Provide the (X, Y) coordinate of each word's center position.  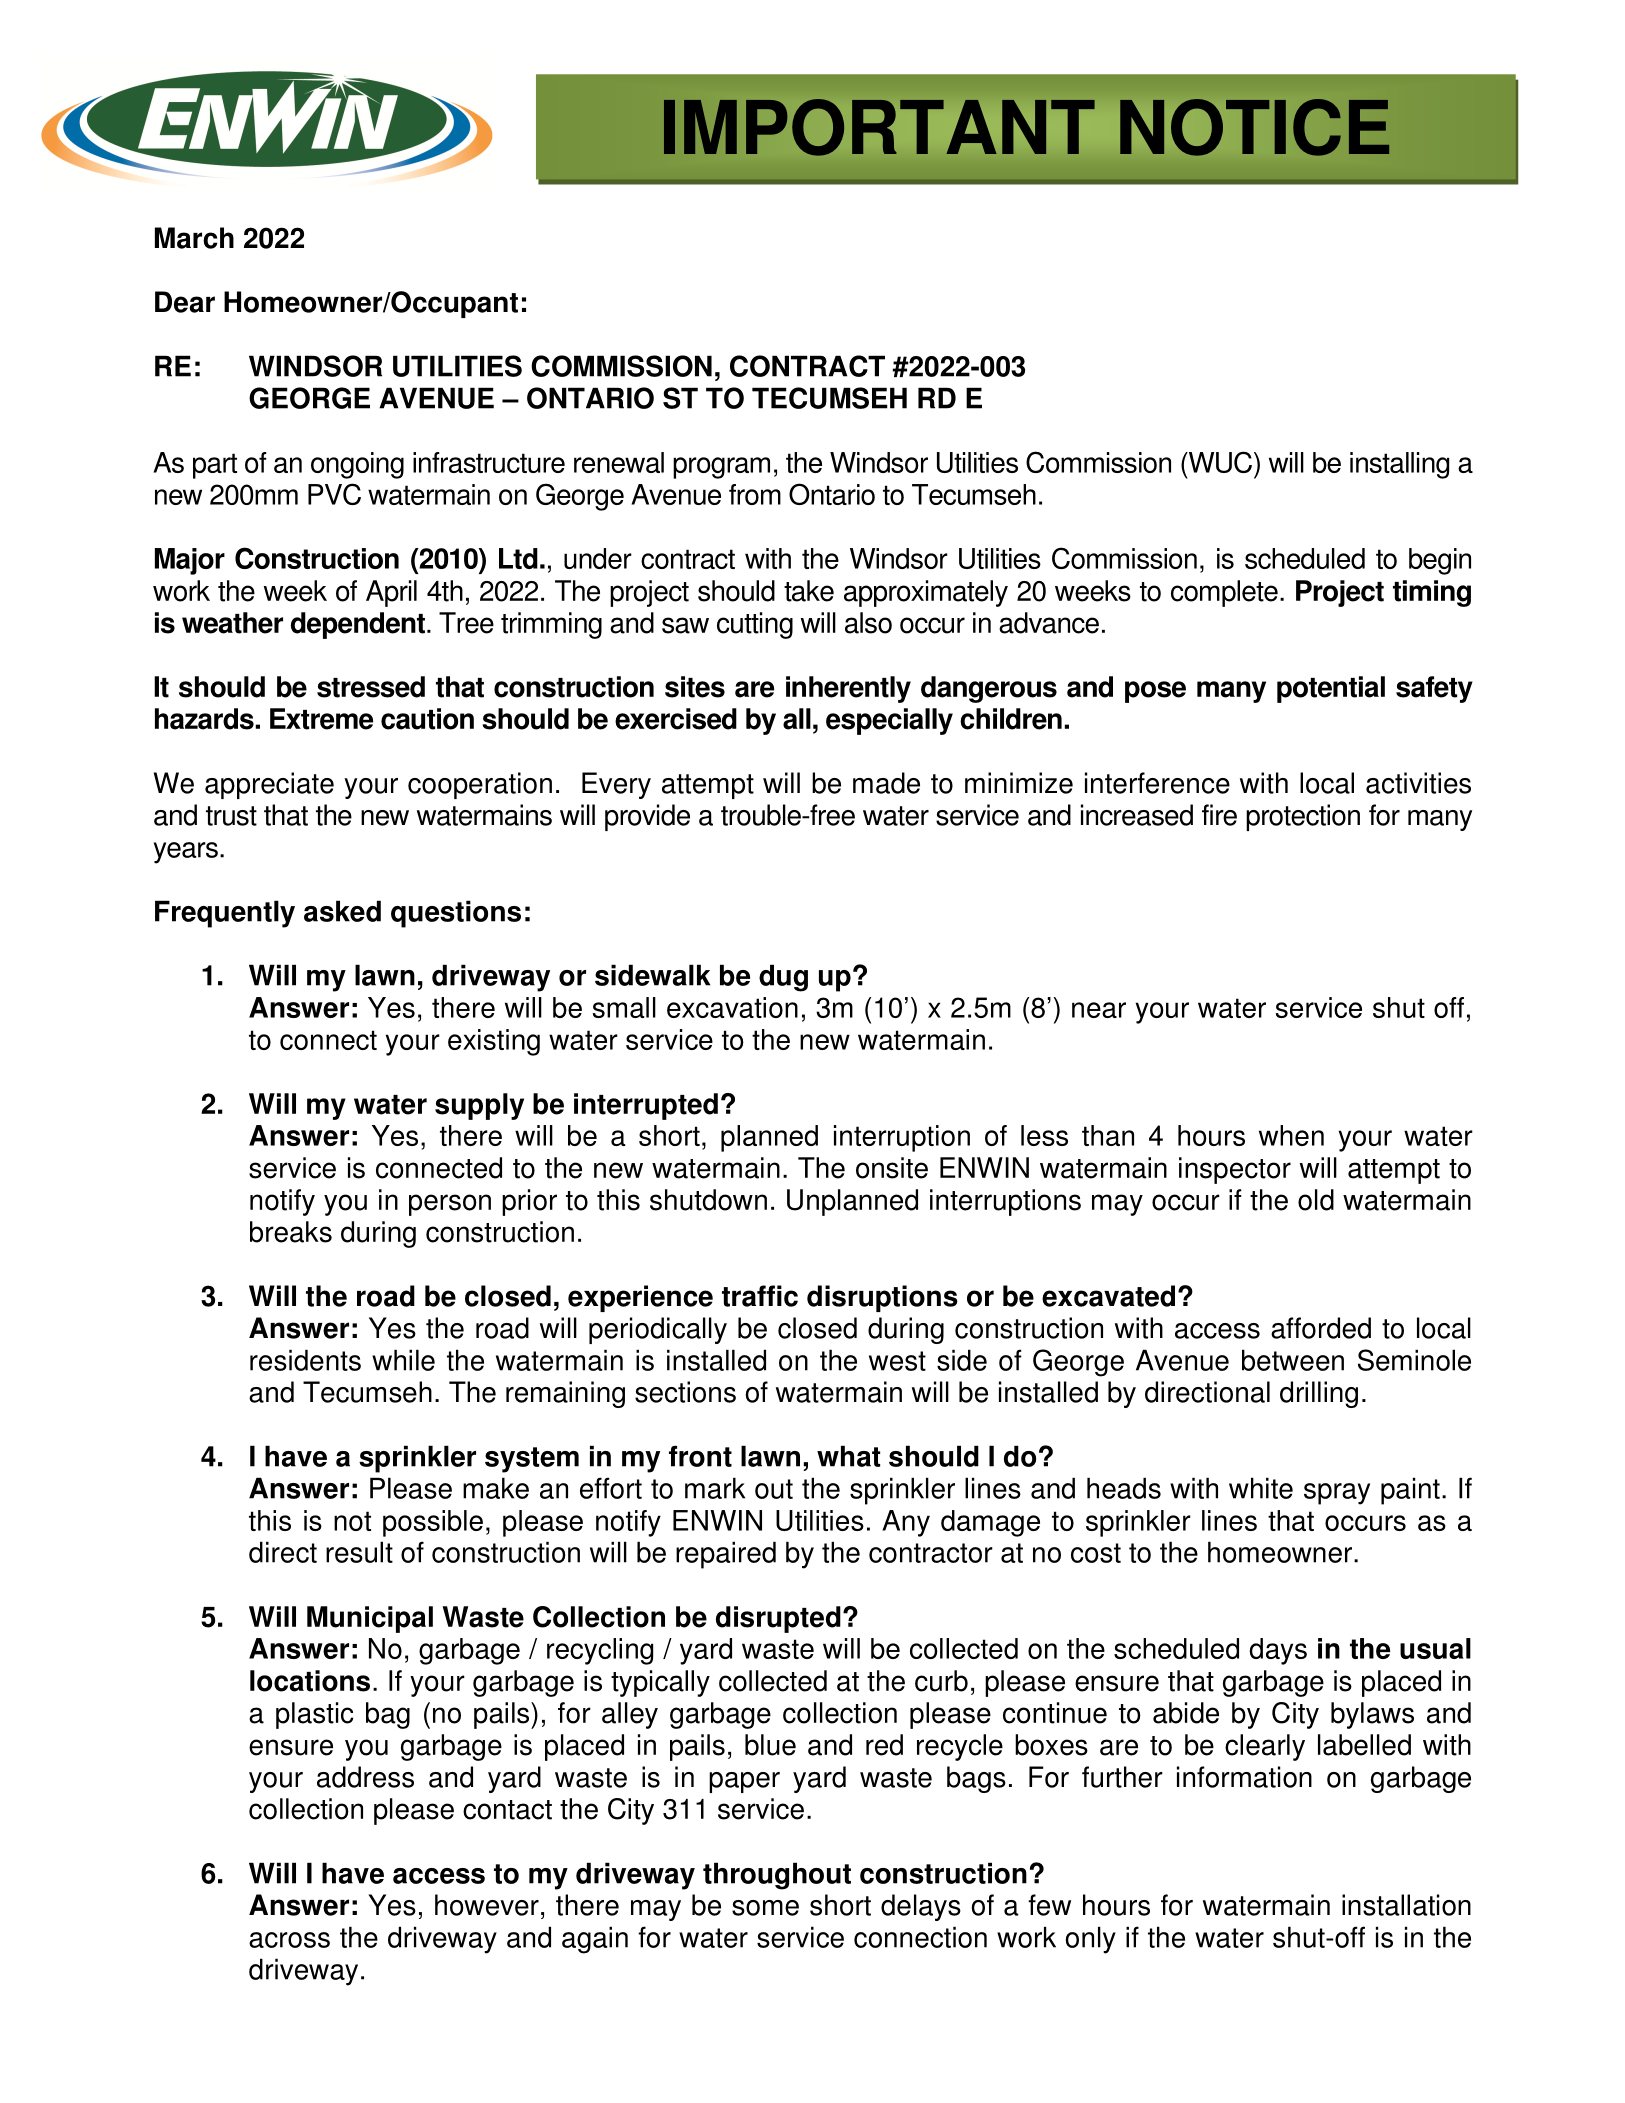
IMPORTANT (879, 127)
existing (494, 1042)
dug (783, 978)
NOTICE (1254, 127)
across (289, 1940)
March (194, 238)
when (1291, 1135)
